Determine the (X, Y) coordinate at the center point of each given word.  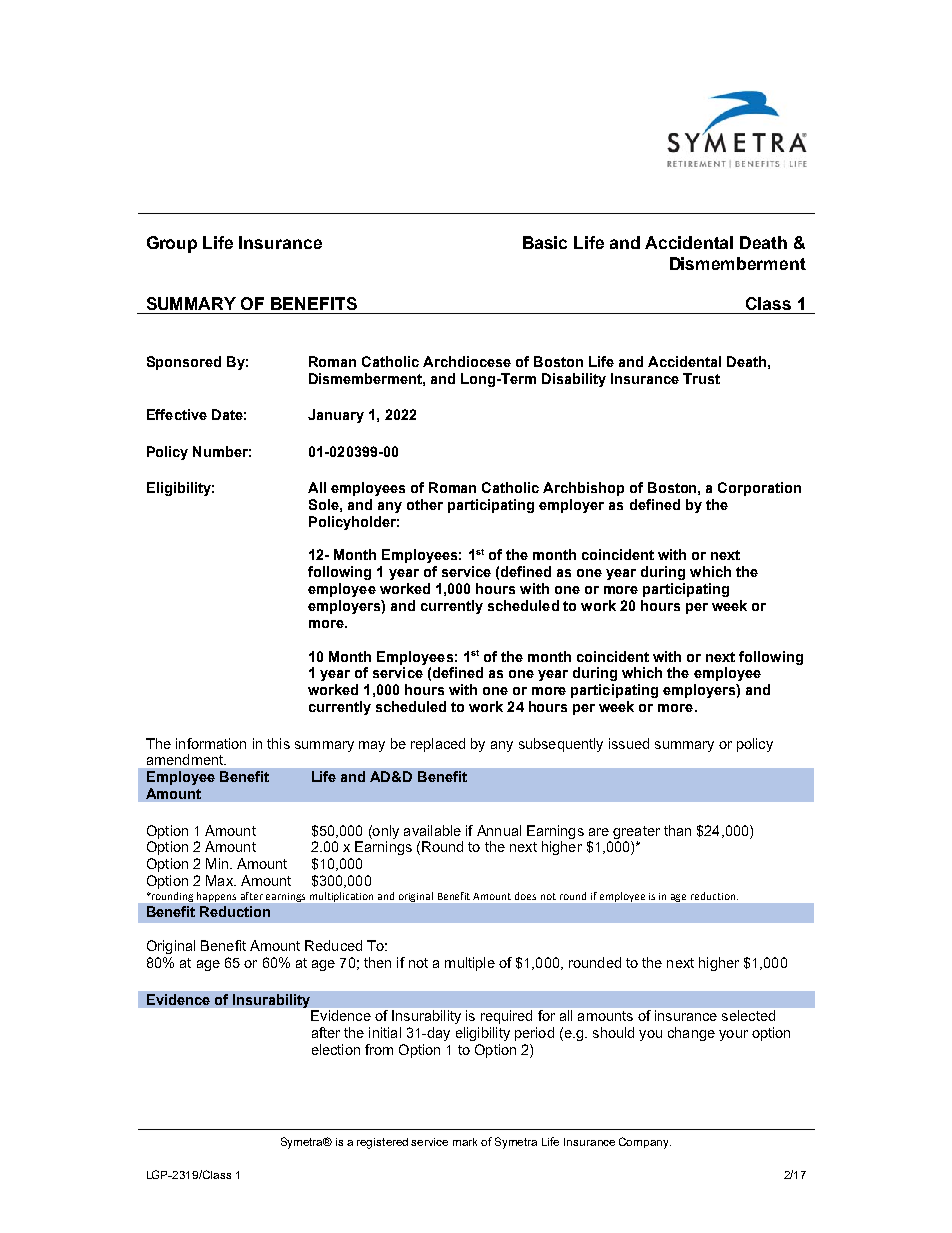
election (336, 1049)
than (677, 830)
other (425, 504)
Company (645, 1143)
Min (217, 863)
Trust (701, 378)
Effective (177, 414)
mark (465, 1142)
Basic (545, 242)
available (432, 830)
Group (172, 244)
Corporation (759, 489)
